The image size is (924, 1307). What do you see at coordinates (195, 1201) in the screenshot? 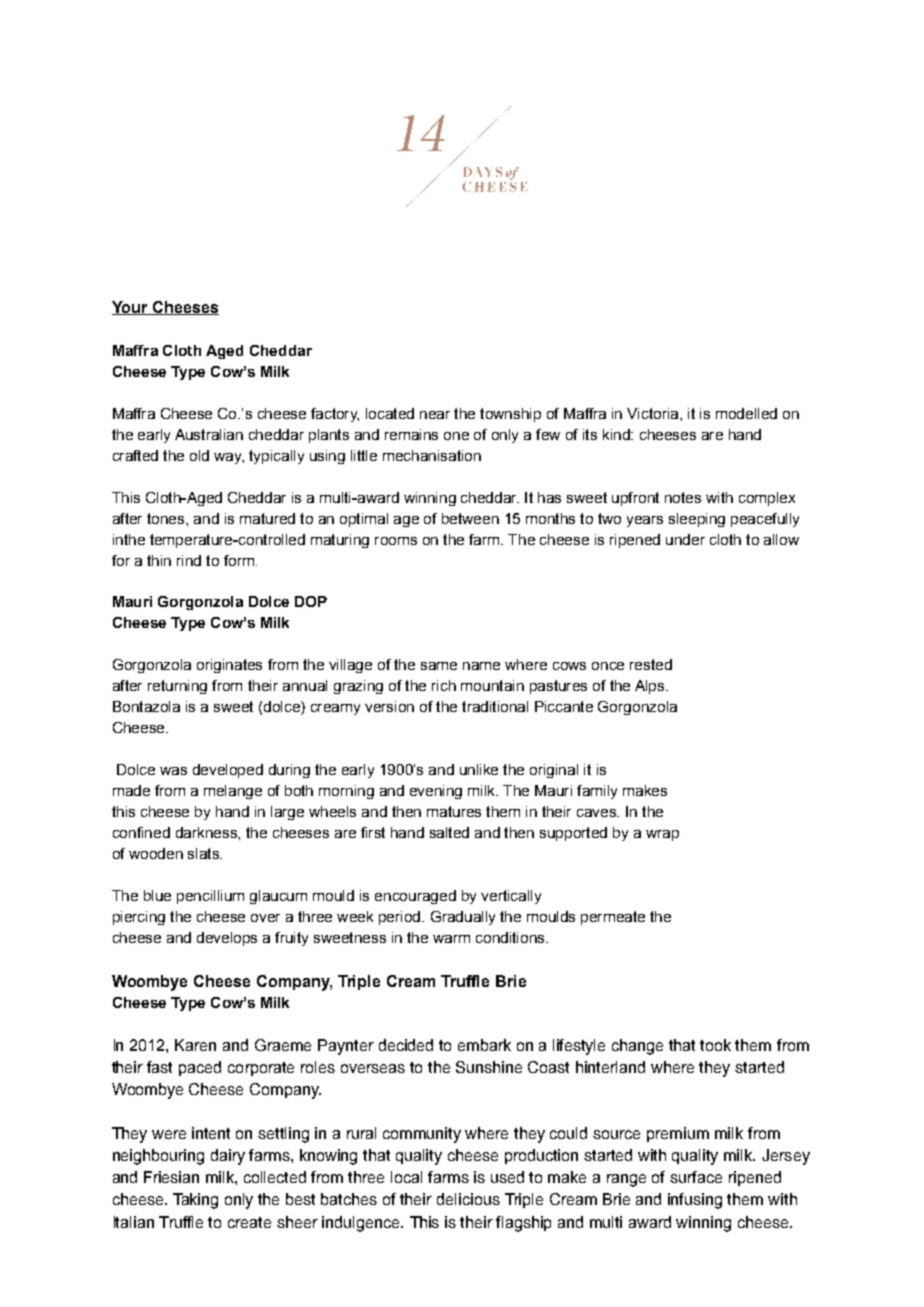
I see `Taking` at bounding box center [195, 1201].
